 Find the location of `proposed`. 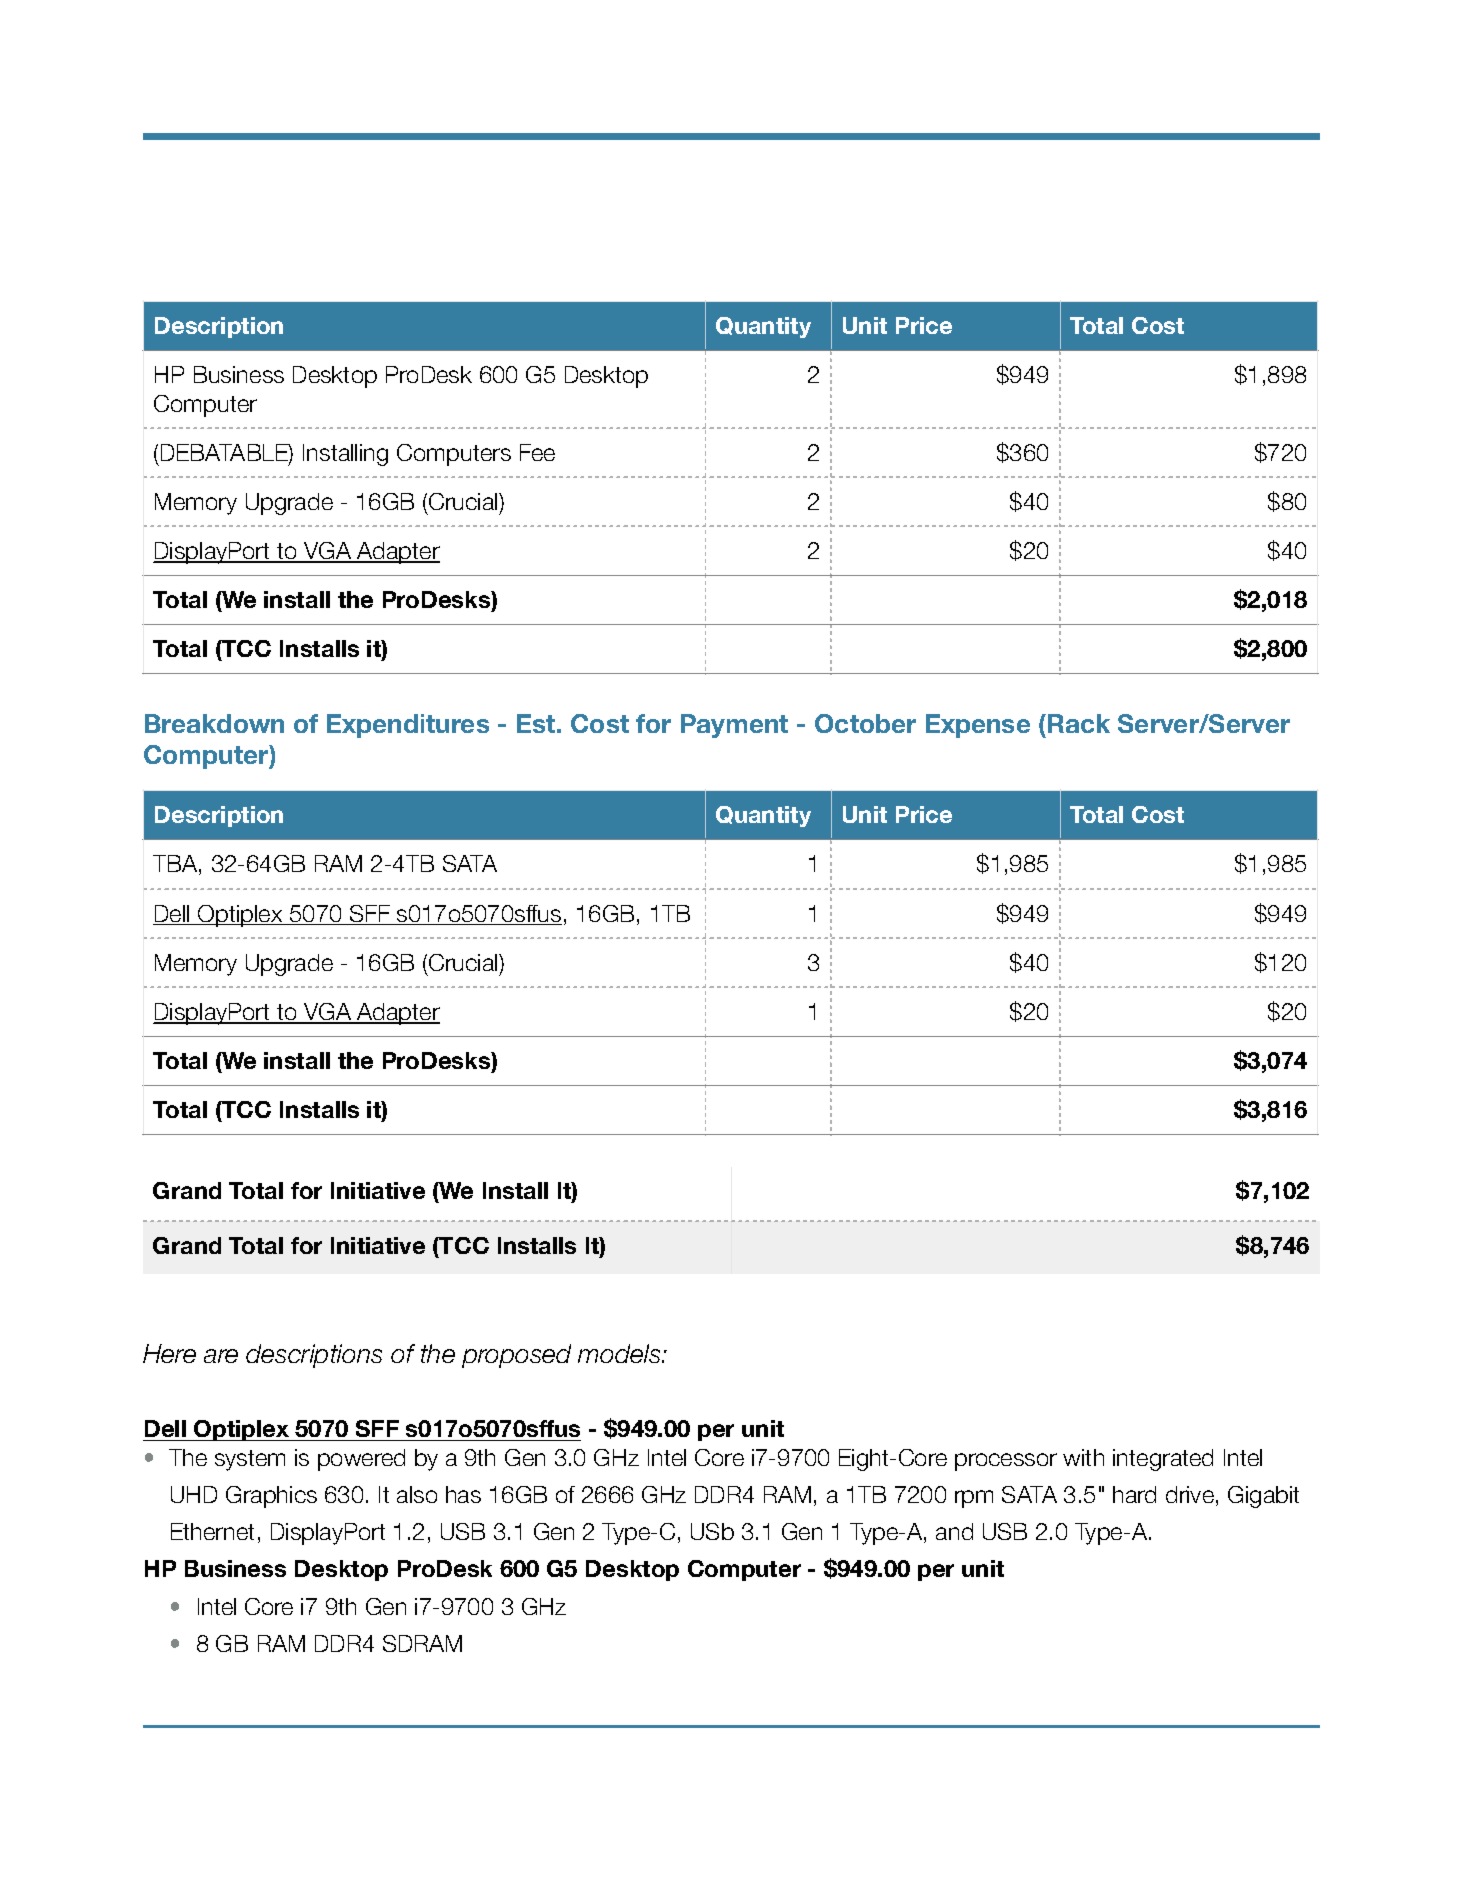

proposed is located at coordinates (516, 1356).
